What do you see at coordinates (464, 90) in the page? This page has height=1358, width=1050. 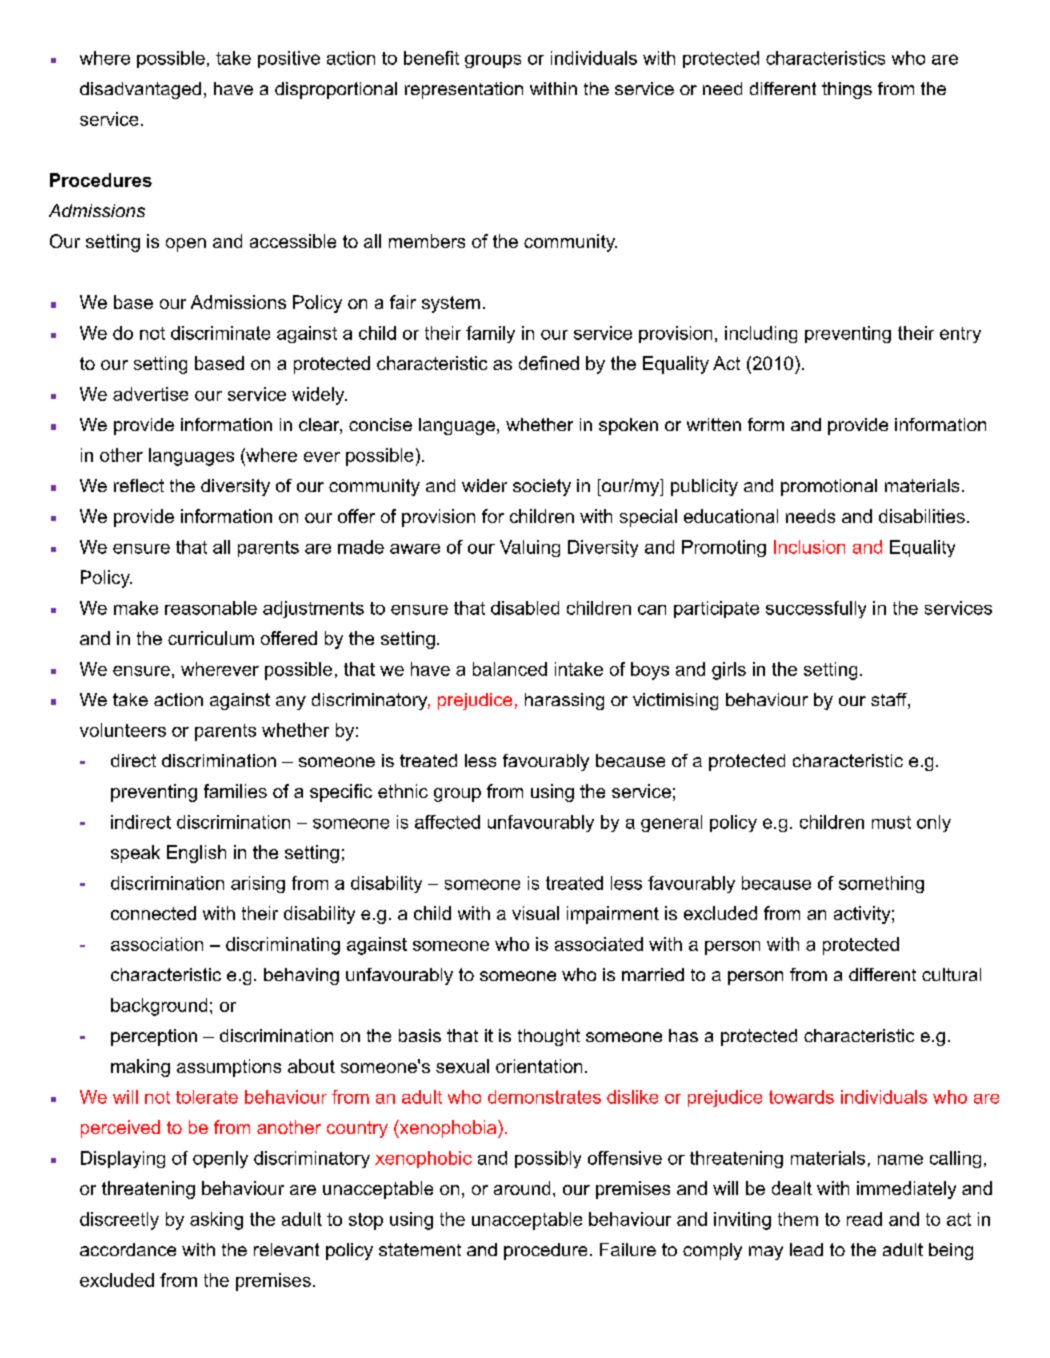 I see `representation` at bounding box center [464, 90].
